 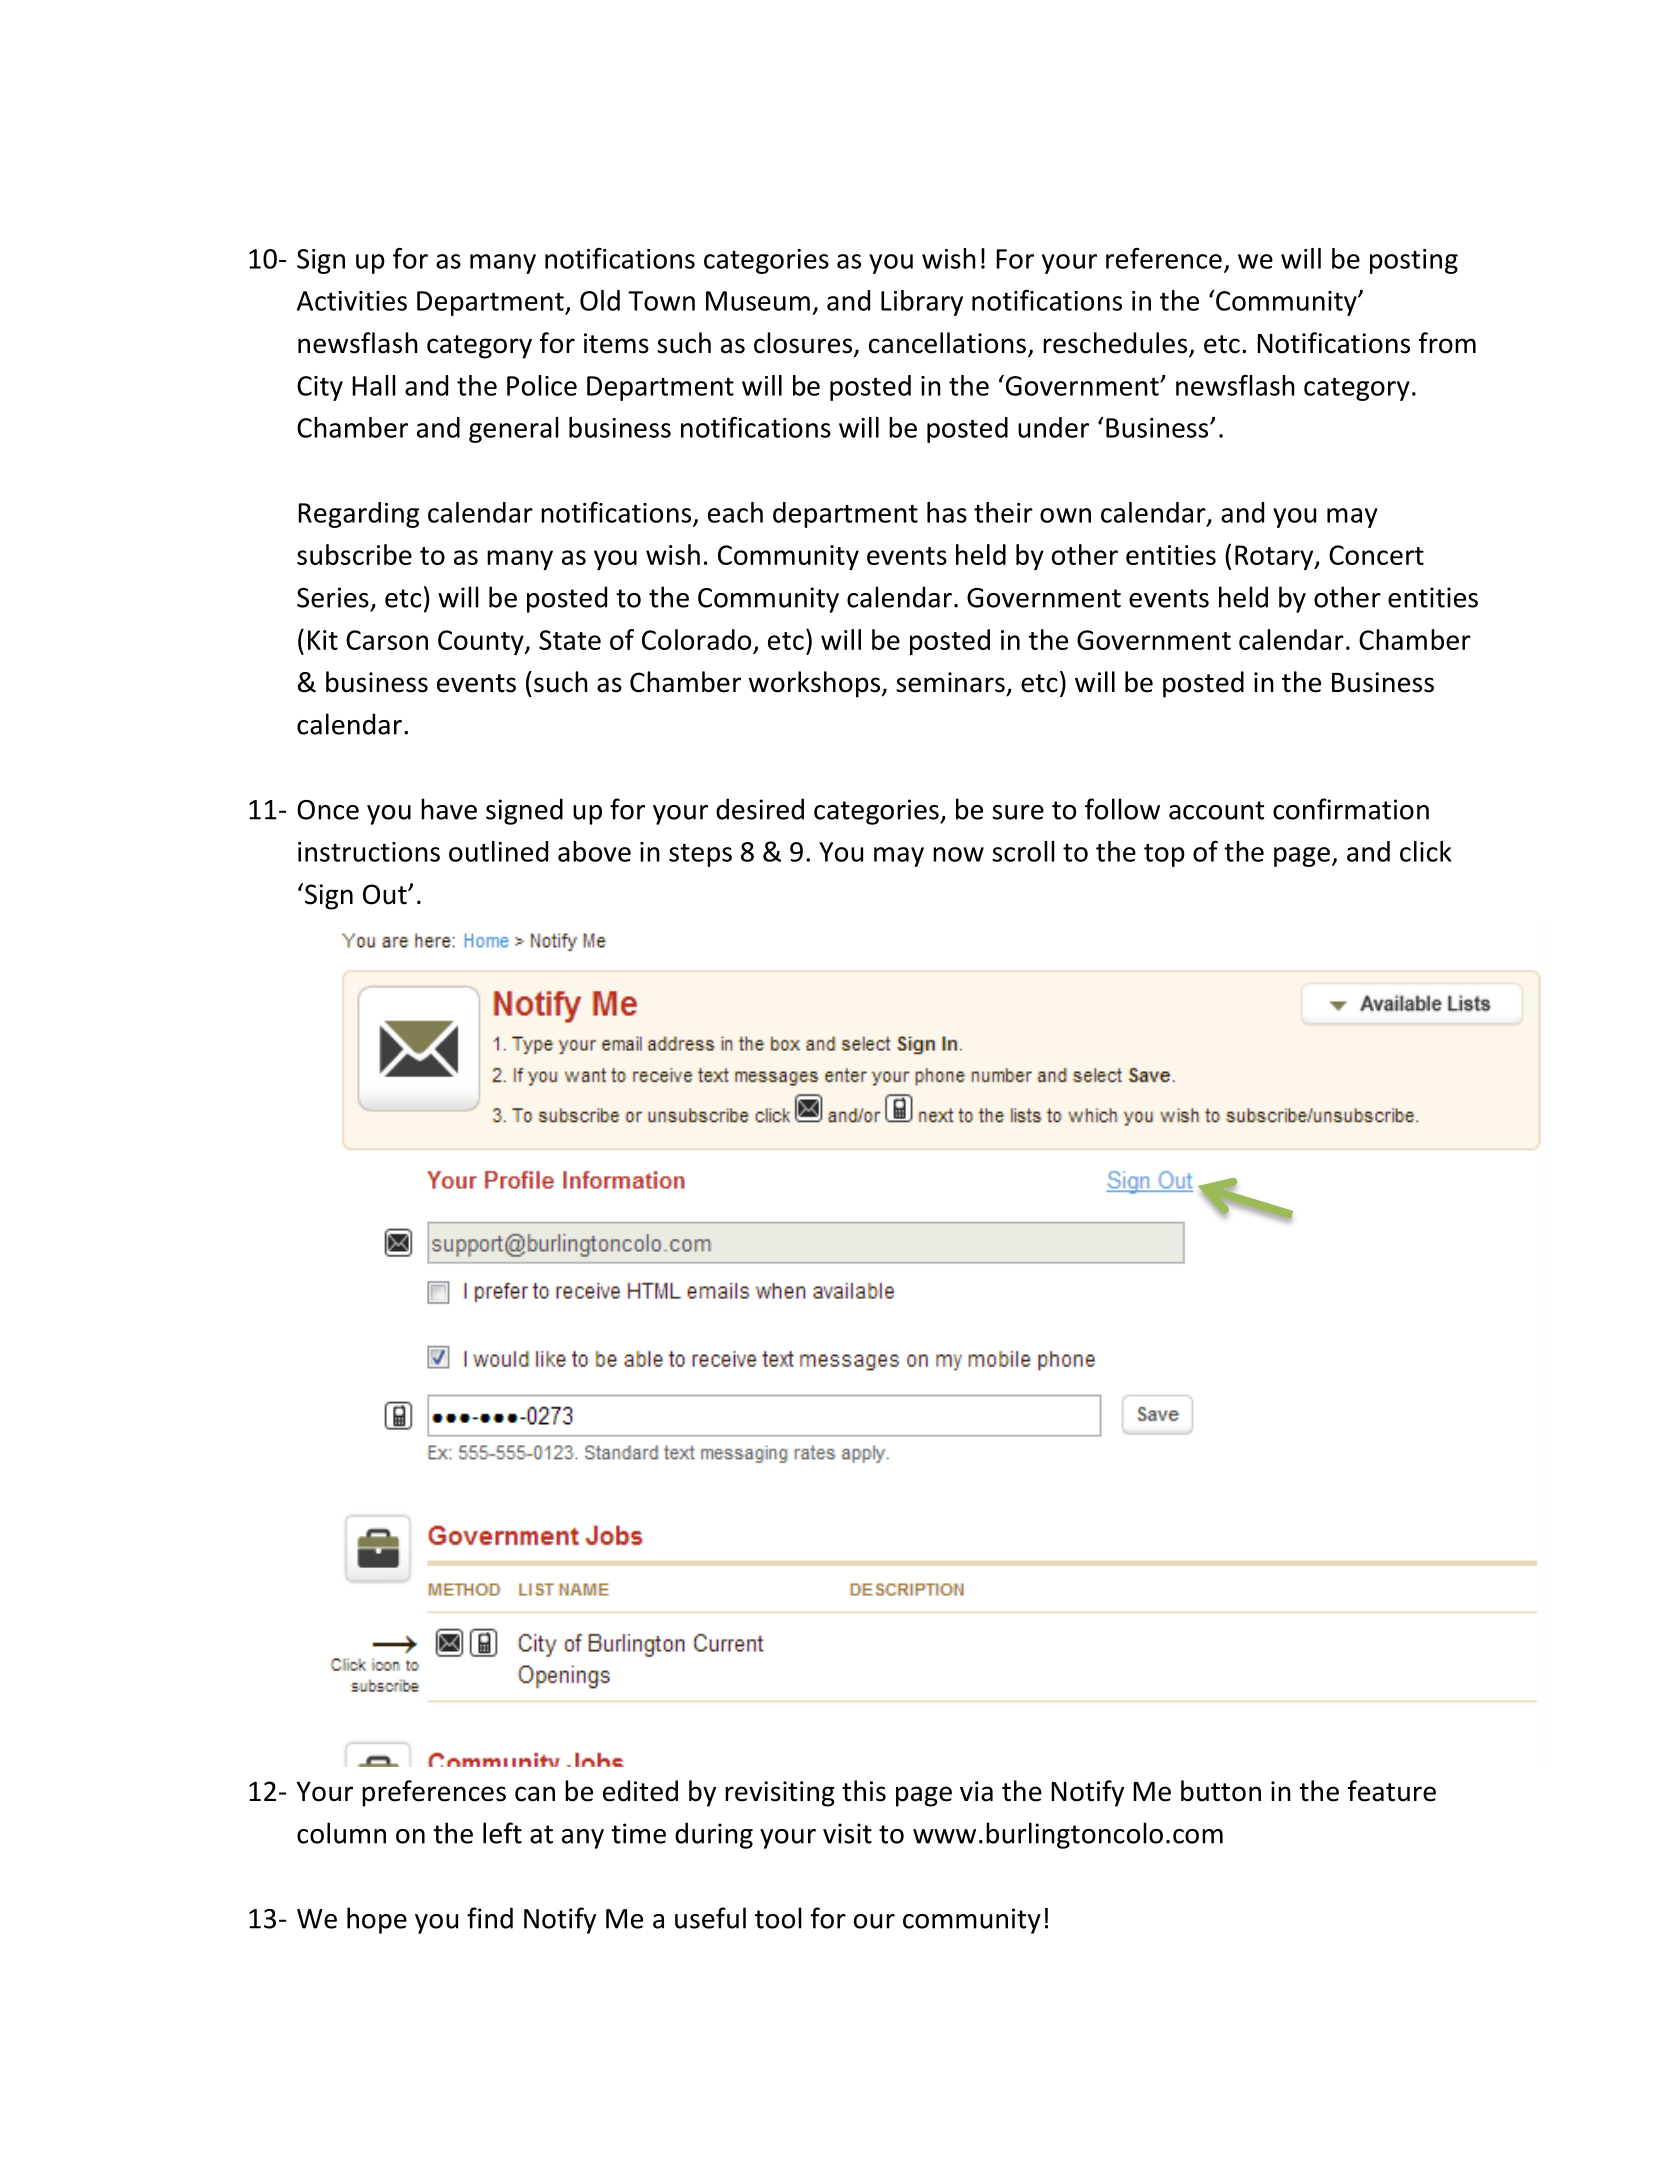 What do you see at coordinates (922, 303) in the page?
I see `Library` at bounding box center [922, 303].
